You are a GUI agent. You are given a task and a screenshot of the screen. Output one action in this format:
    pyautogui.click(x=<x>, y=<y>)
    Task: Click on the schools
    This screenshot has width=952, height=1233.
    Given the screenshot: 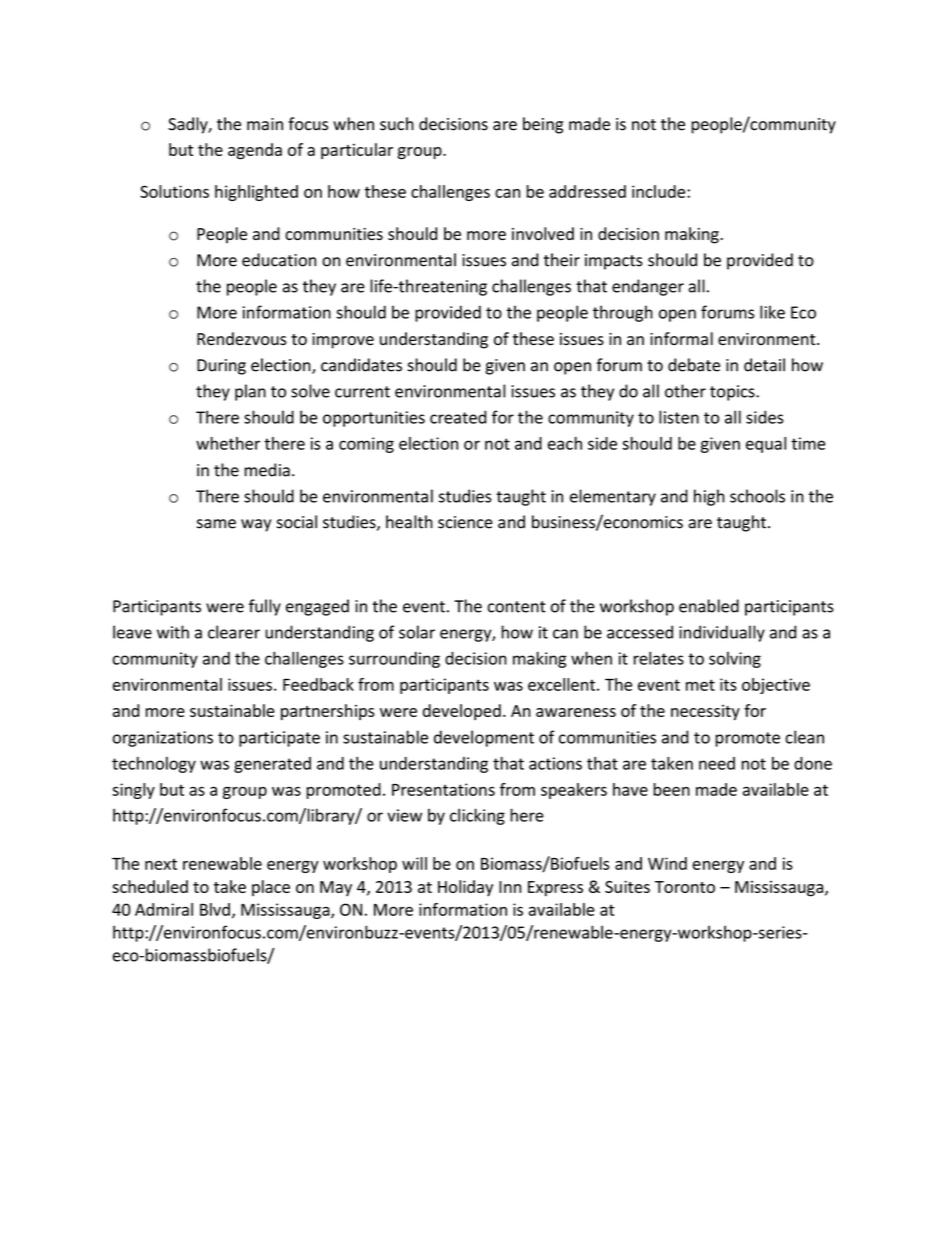 What is the action you would take?
    pyautogui.click(x=757, y=496)
